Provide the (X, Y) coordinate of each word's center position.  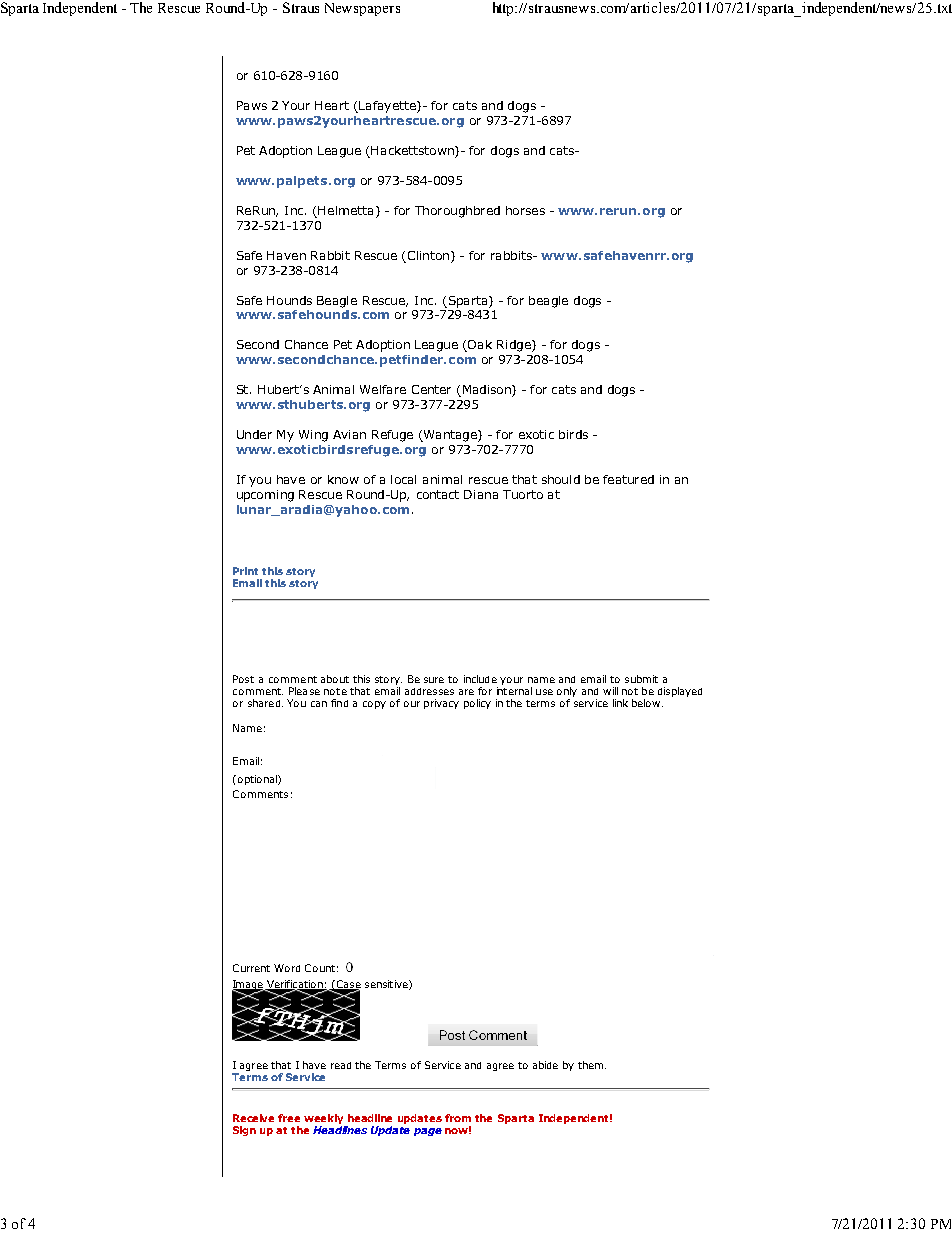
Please (304, 691)
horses (525, 210)
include (480, 679)
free (289, 1118)
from (458, 1118)
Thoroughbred (457, 212)
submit (641, 679)
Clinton (428, 255)
